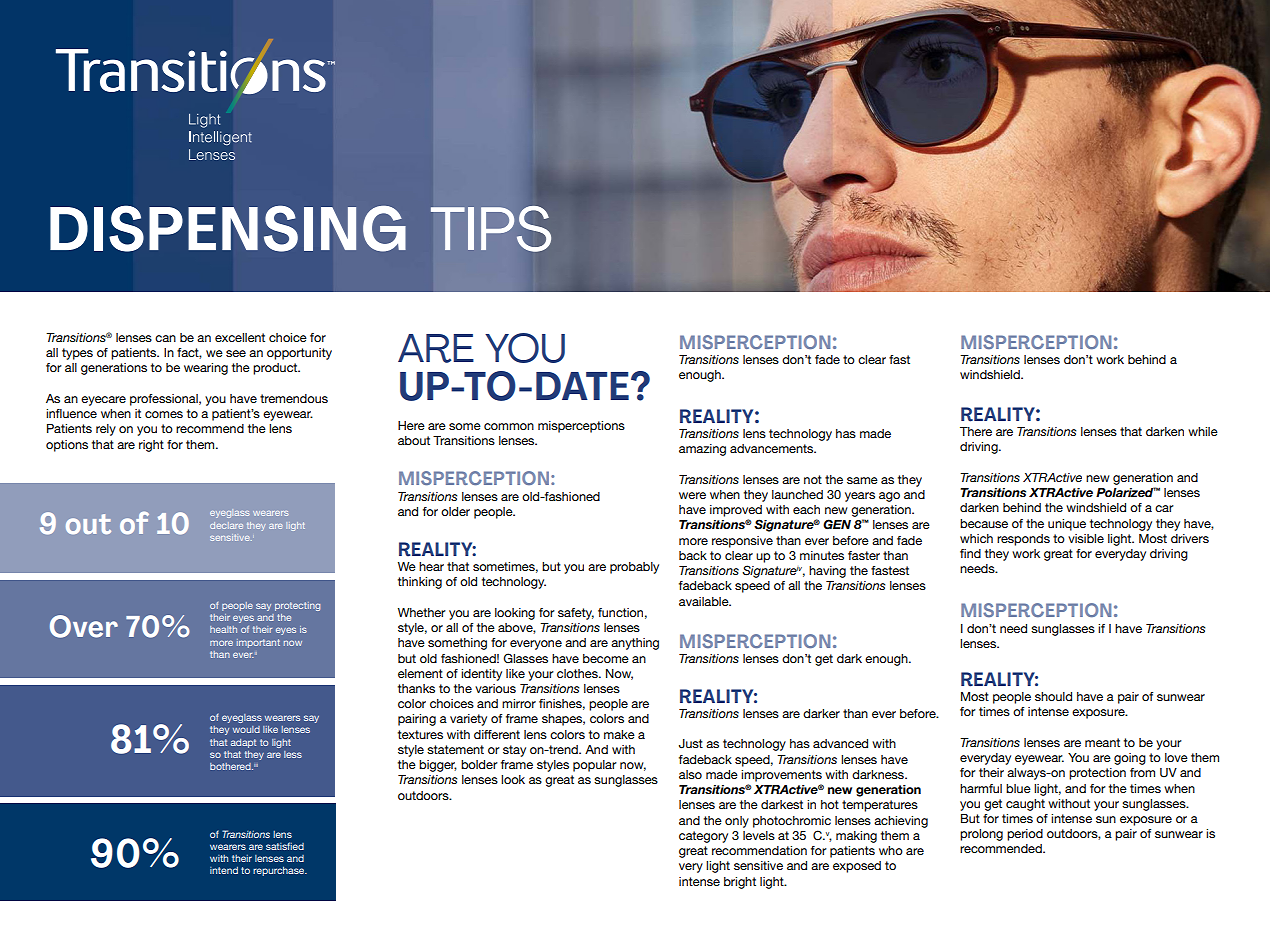  Describe the element at coordinates (491, 229) in the screenshot. I see `TIPS` at that location.
